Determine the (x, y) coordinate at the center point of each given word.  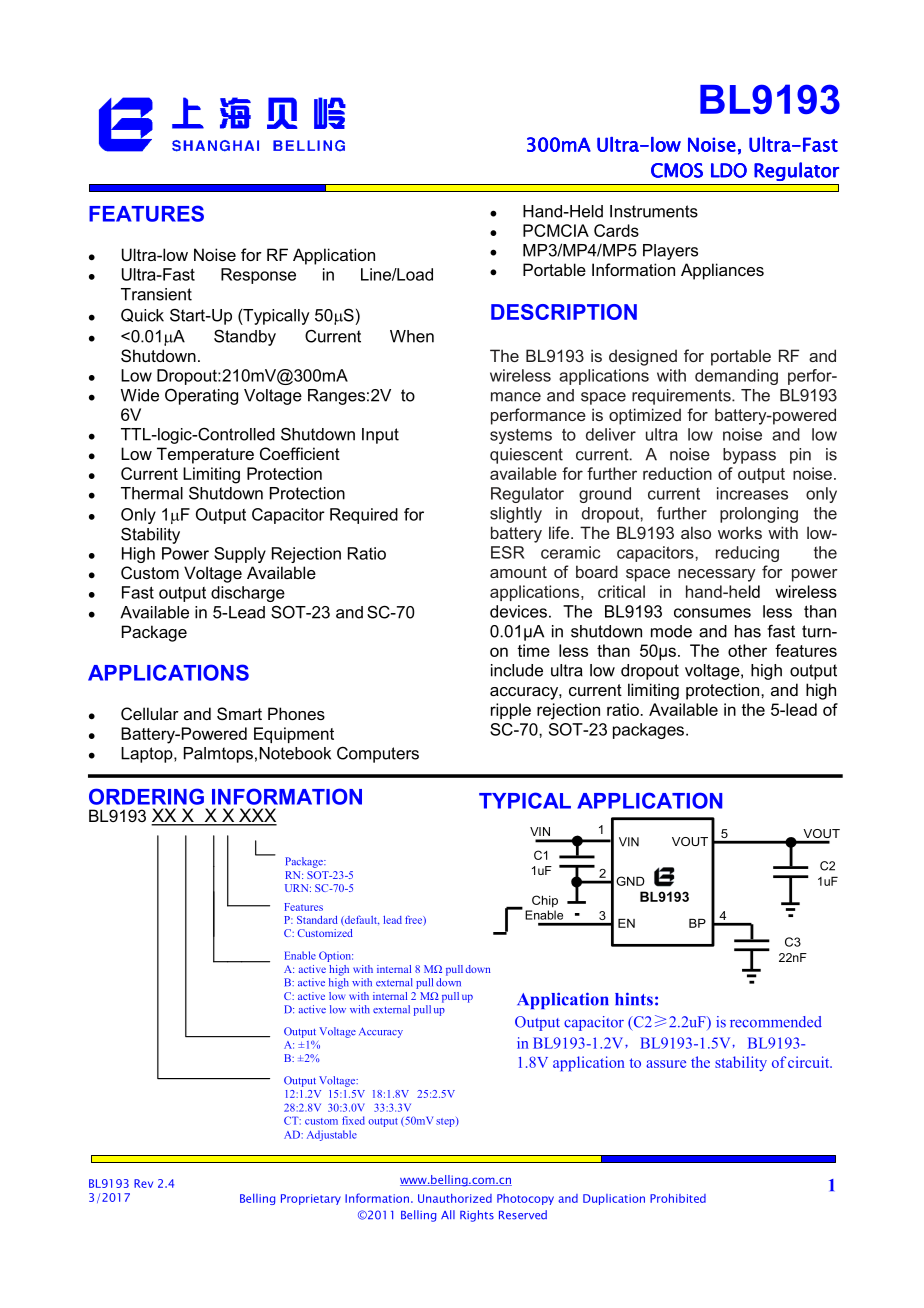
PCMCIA (556, 230)
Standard (317, 920)
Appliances (722, 271)
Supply (240, 555)
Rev (143, 1183)
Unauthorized (455, 1198)
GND (630, 881)
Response (258, 276)
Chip (545, 901)
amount (518, 572)
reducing (747, 554)
